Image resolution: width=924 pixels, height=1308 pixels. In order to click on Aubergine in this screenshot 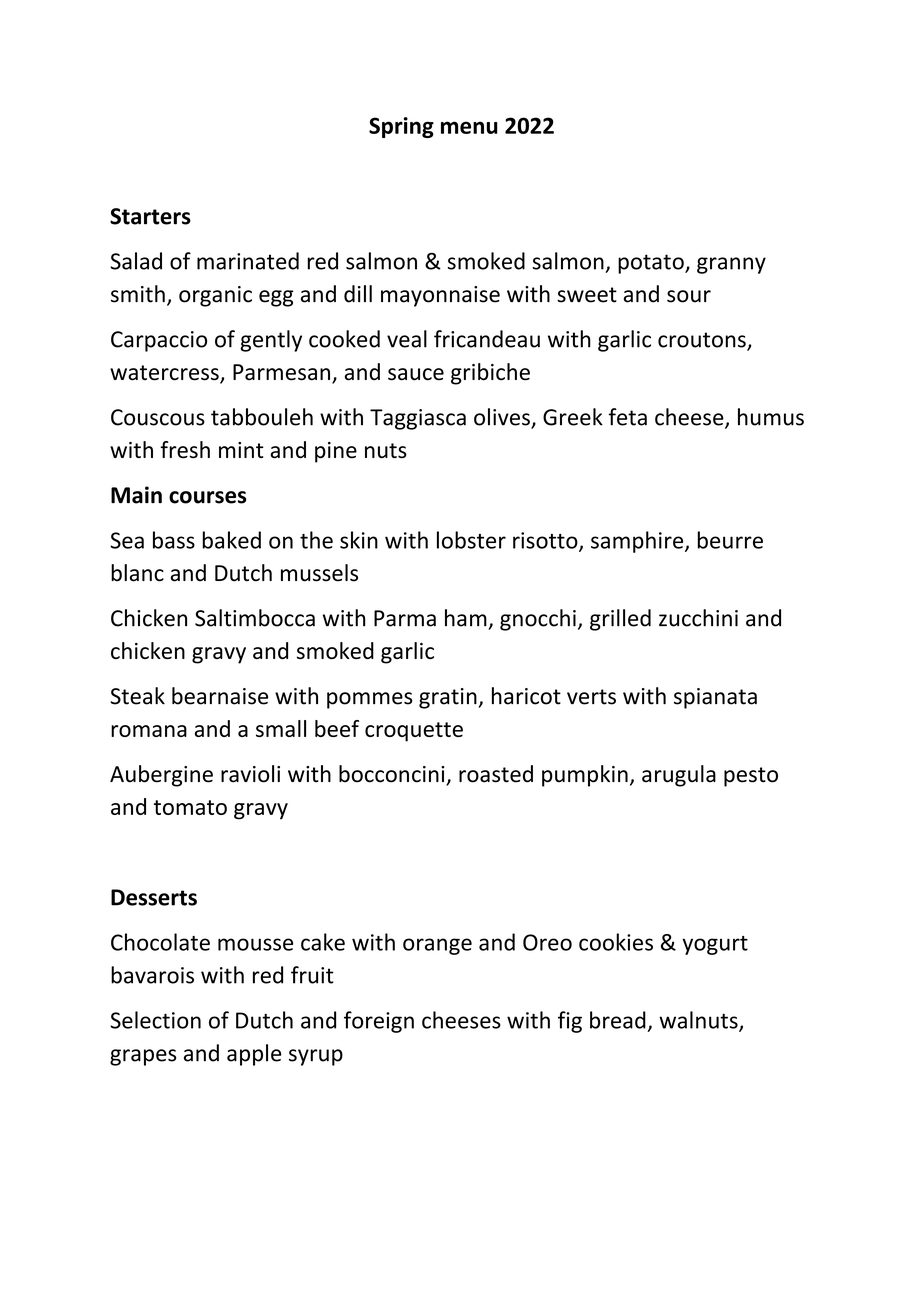, I will do `click(161, 776)`.
